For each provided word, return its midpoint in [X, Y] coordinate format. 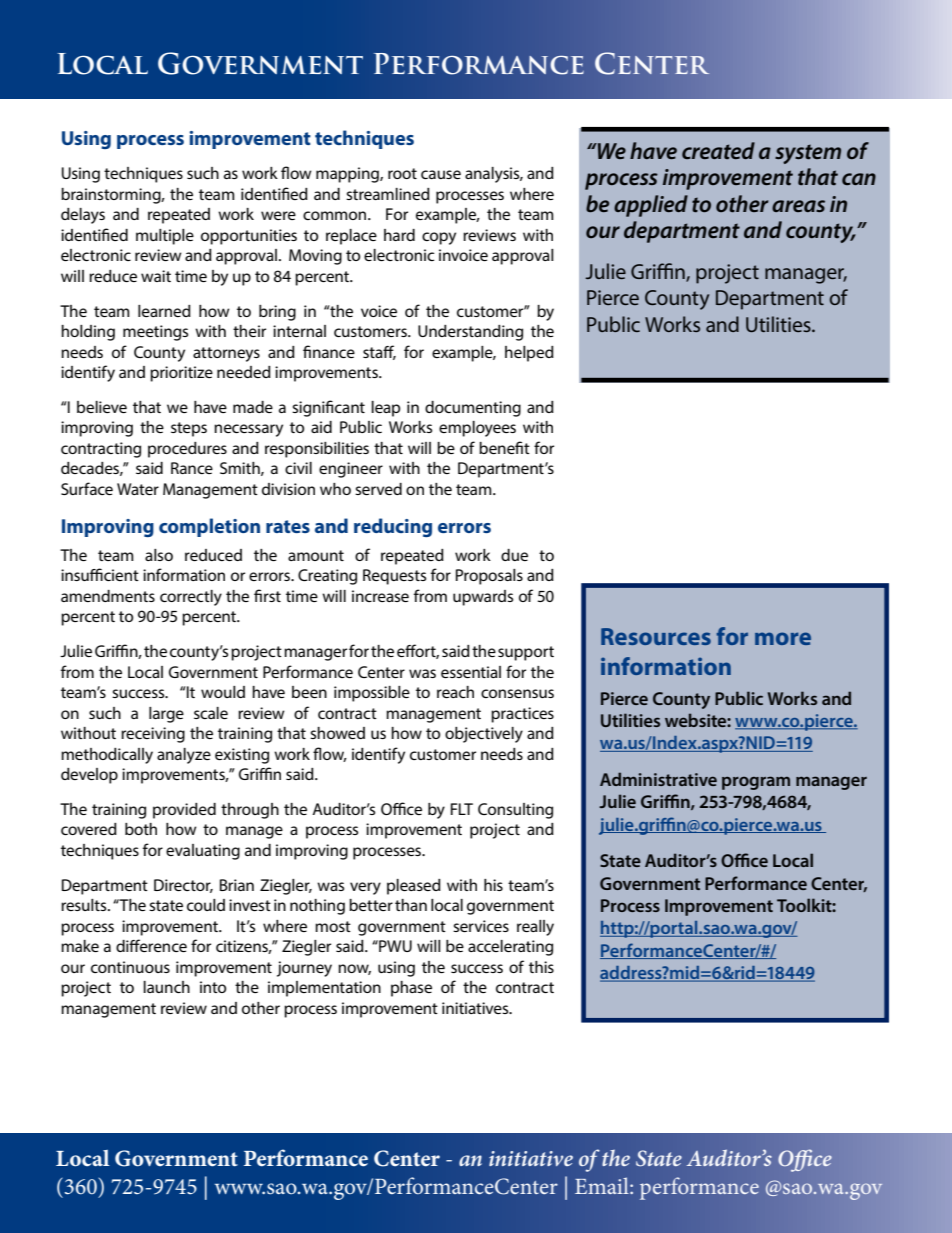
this [541, 967]
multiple [165, 237]
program [756, 783]
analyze [184, 756]
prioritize [181, 374]
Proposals [489, 577]
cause [441, 174]
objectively [484, 735]
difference [151, 945]
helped [529, 354]
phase [411, 989]
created [718, 150]
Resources [656, 636]
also [159, 555]
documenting [473, 409]
